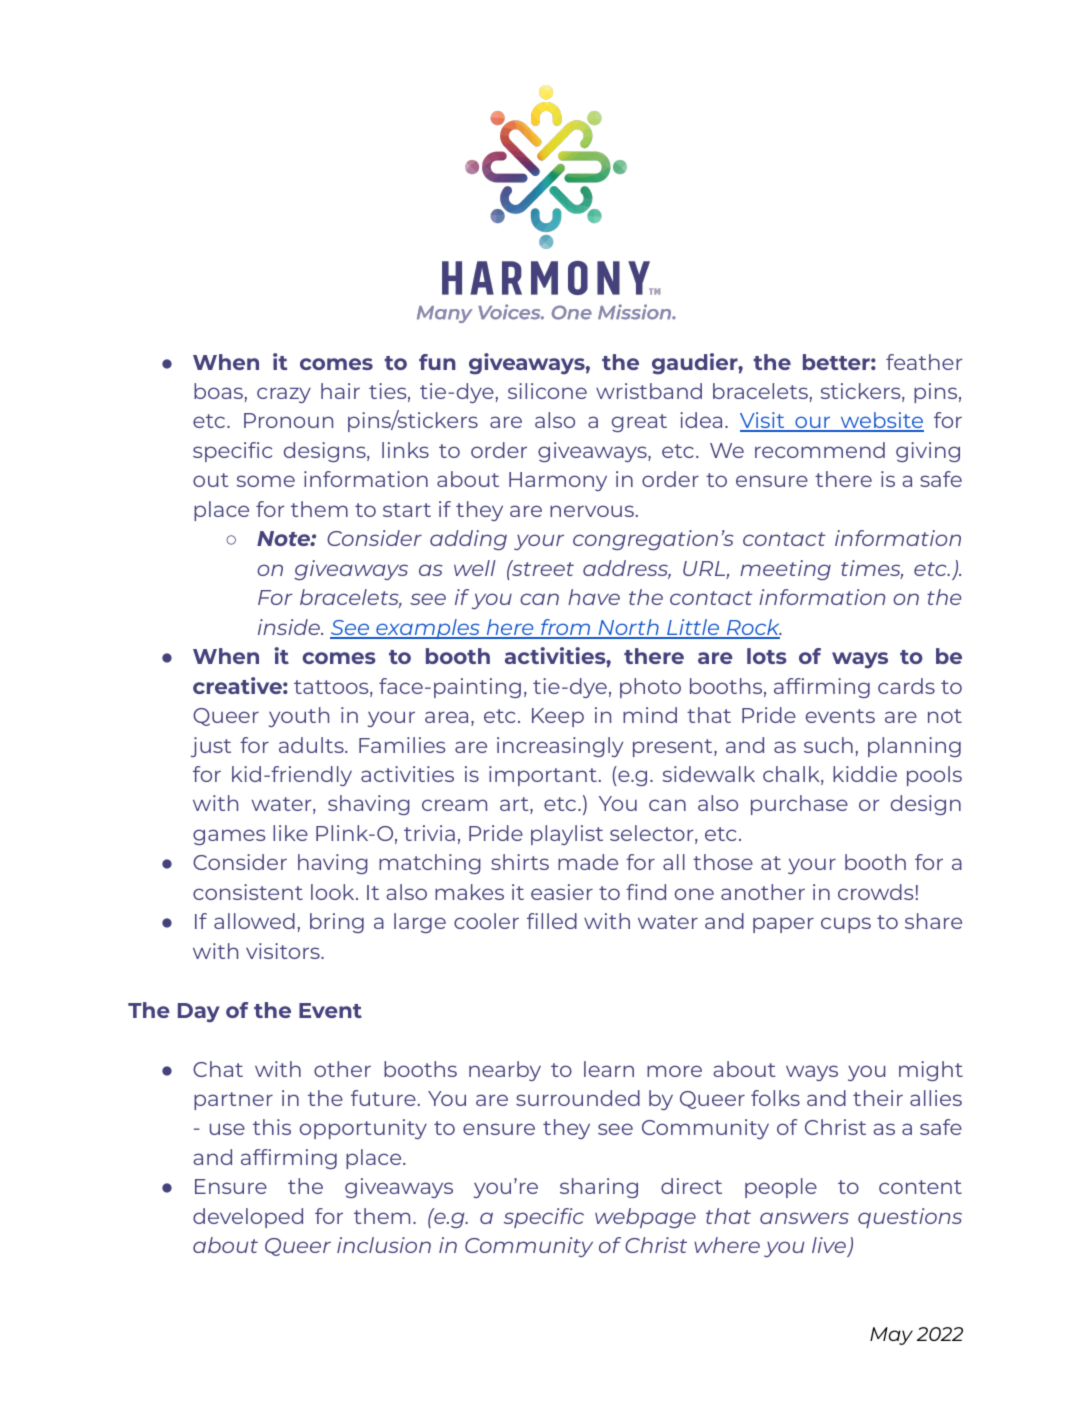 Image resolution: width=1092 pixels, height=1414 pixels. I want to click on inclusion, so click(384, 1245).
